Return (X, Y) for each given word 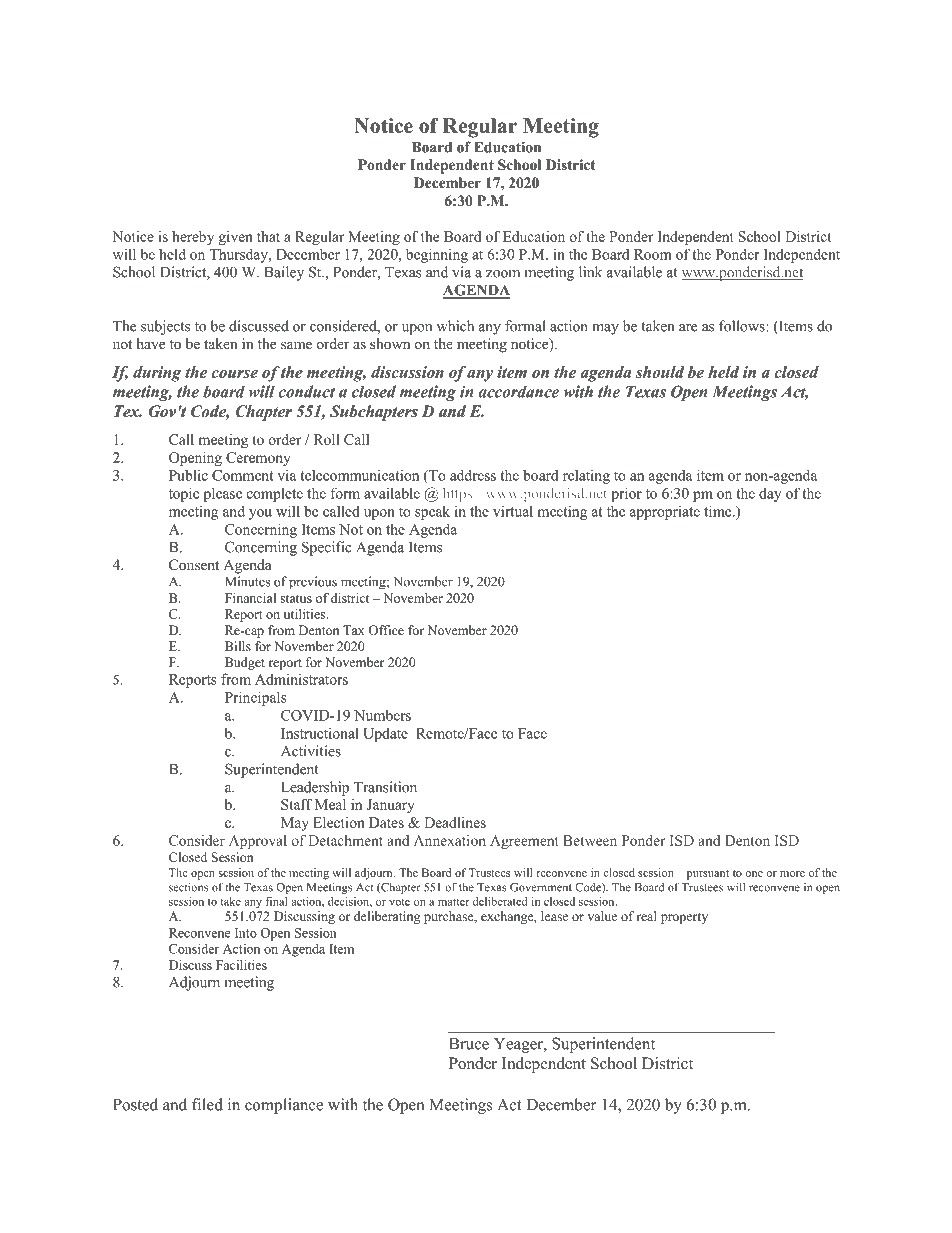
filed (207, 1104)
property (684, 918)
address (473, 475)
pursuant (708, 875)
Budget (245, 663)
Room (653, 254)
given (235, 238)
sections (188, 887)
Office (386, 630)
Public (188, 475)
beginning (437, 255)
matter (454, 902)
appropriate (665, 513)
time (719, 511)
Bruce (469, 1044)
